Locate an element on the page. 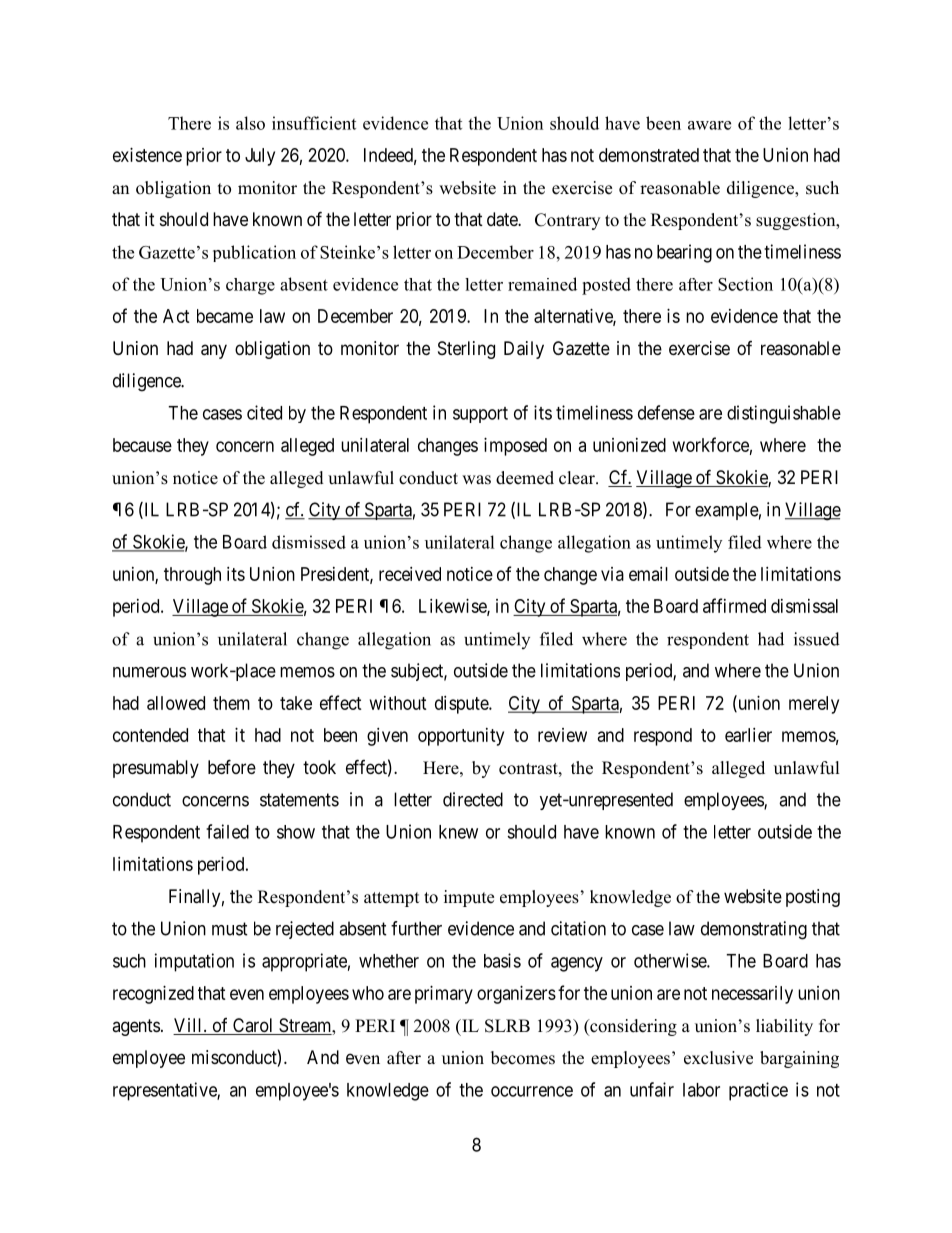 The width and height of the page is (952, 1233). date is located at coordinates (503, 219).
